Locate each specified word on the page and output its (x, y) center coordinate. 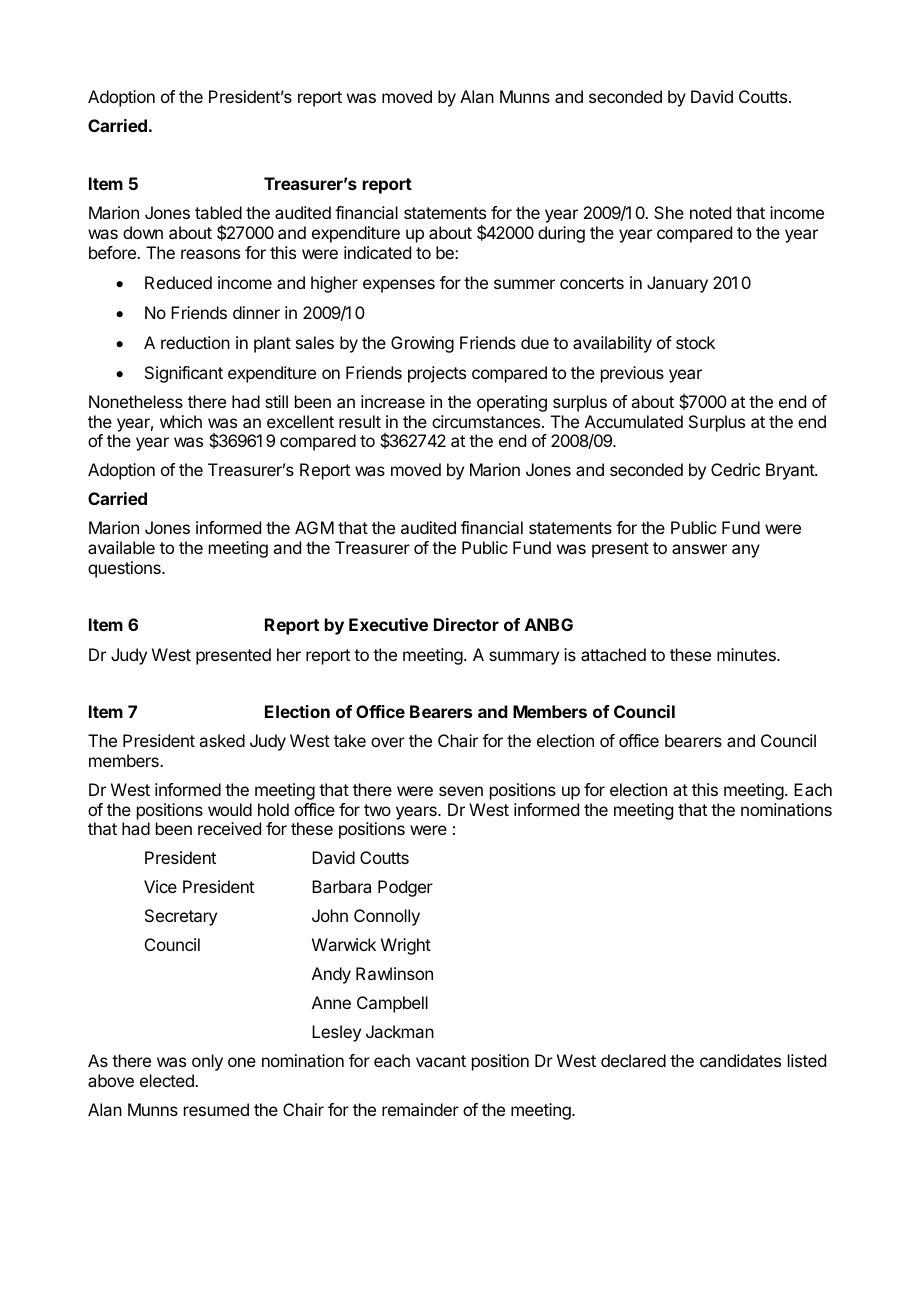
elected (168, 1080)
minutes (747, 654)
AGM (314, 527)
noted (710, 212)
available (121, 547)
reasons (210, 254)
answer (699, 549)
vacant (441, 1061)
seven (461, 791)
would (230, 809)
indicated (377, 252)
